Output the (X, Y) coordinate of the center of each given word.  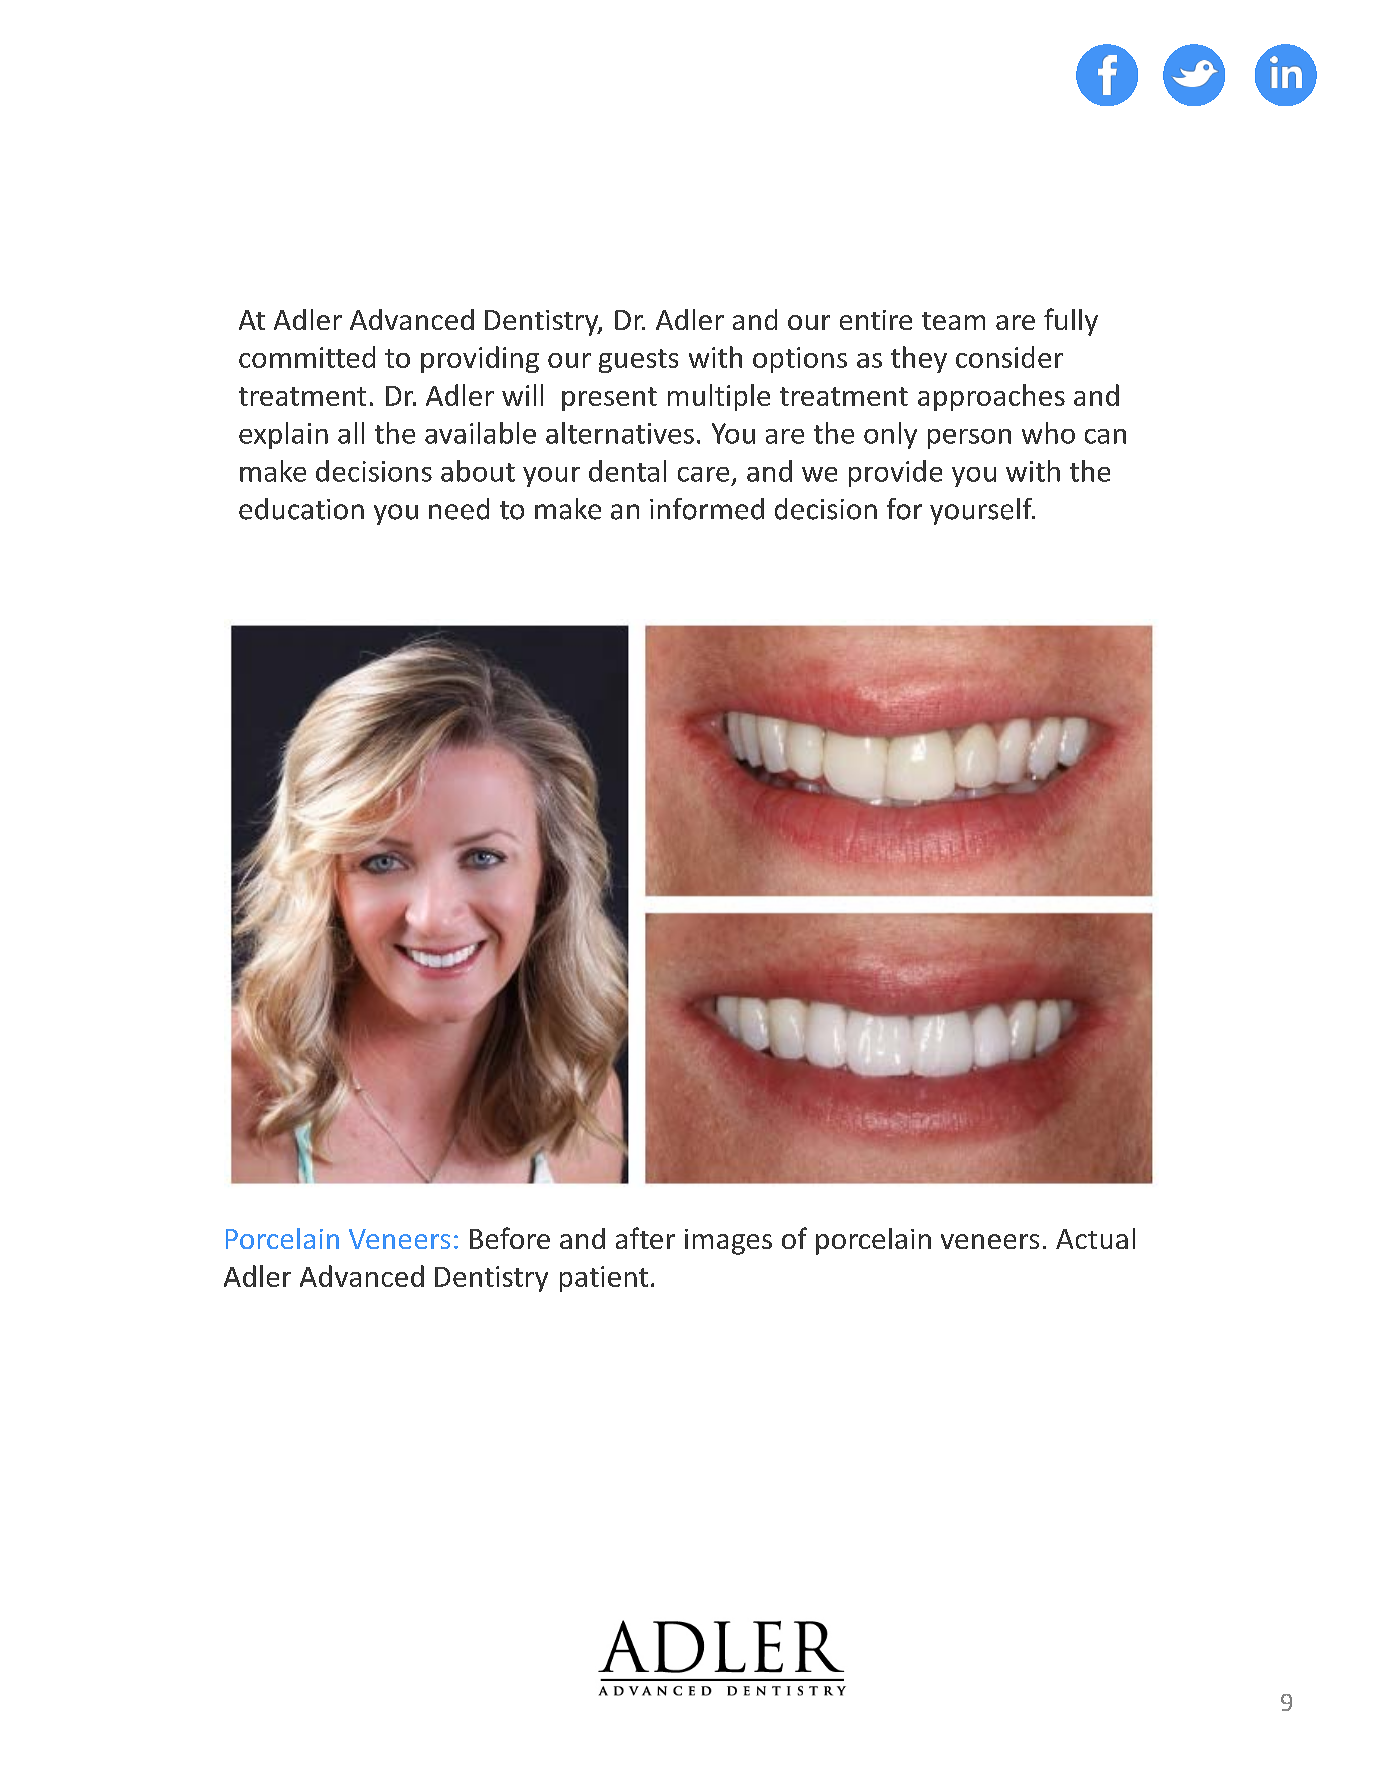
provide (895, 473)
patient (604, 1279)
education (301, 509)
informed (707, 509)
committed (307, 357)
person (969, 439)
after (645, 1238)
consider (1009, 357)
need (459, 509)
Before (510, 1238)
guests (638, 361)
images (728, 1242)
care (703, 474)
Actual (1095, 1238)
